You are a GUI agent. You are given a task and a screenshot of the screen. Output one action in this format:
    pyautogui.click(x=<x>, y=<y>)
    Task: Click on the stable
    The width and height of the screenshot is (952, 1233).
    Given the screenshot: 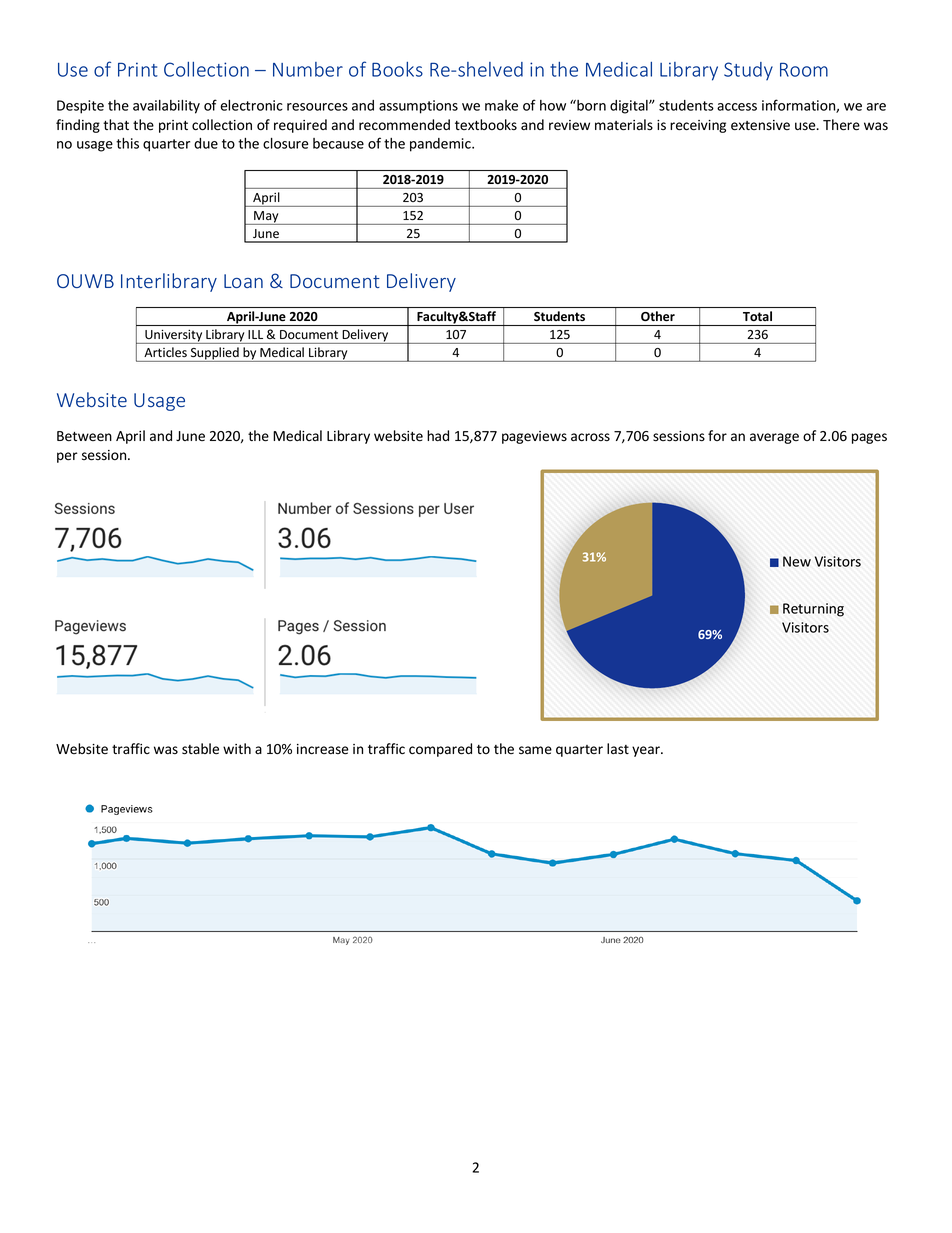 What is the action you would take?
    pyautogui.click(x=200, y=749)
